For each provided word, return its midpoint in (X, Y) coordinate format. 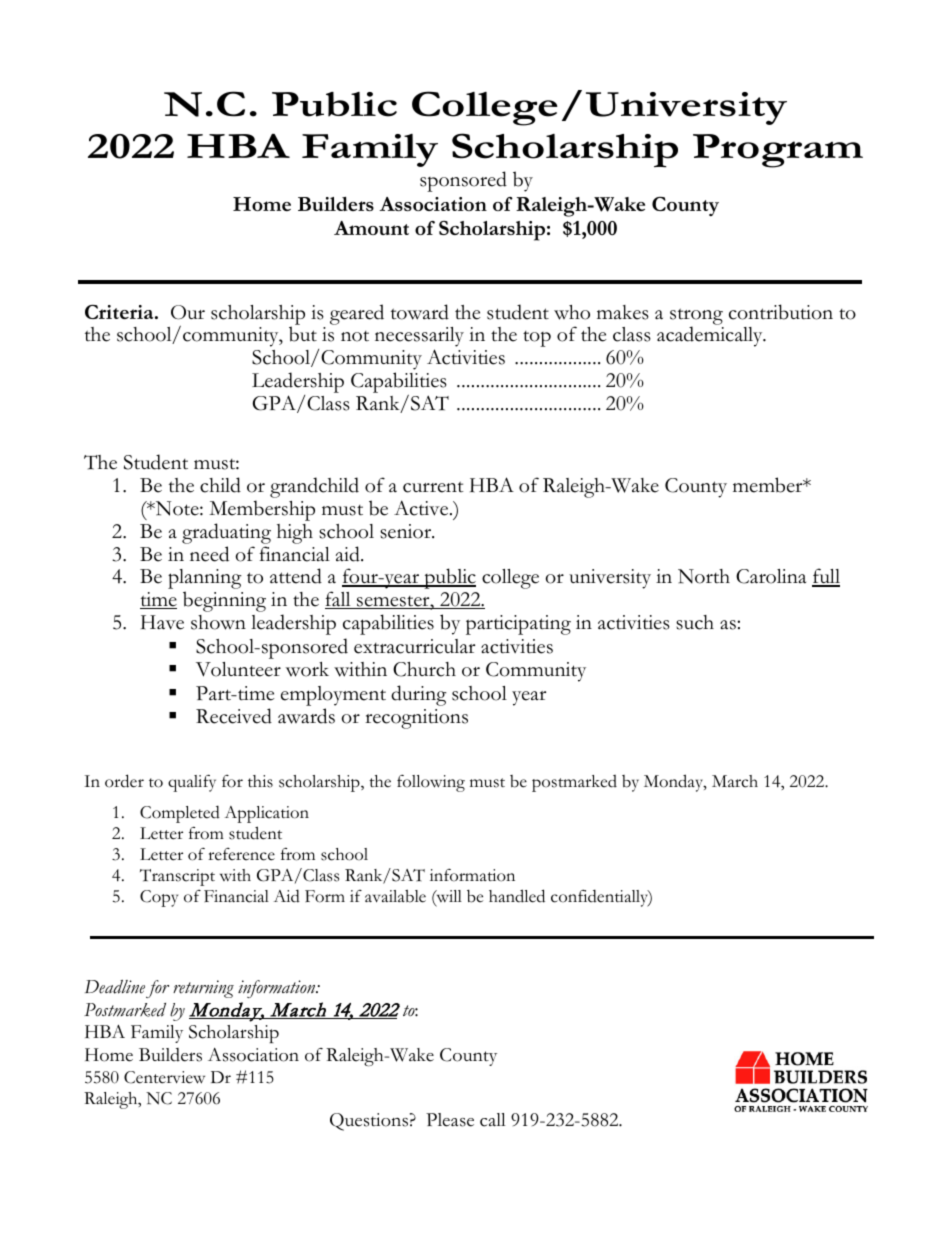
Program (778, 151)
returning (203, 989)
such (695, 622)
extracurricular (414, 646)
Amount (371, 228)
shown (218, 622)
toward (420, 312)
